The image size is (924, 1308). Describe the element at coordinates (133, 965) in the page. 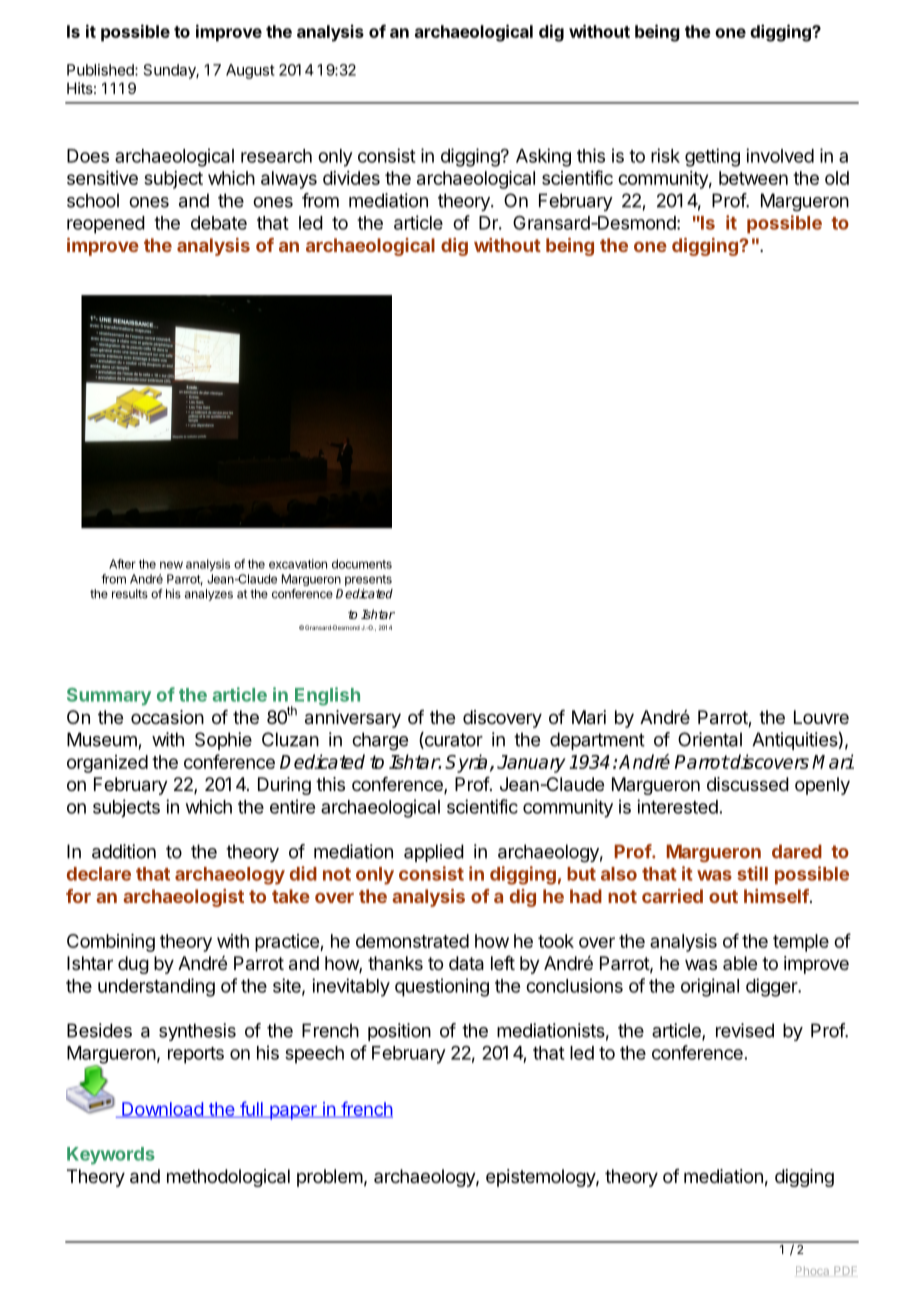

I see `dug` at that location.
